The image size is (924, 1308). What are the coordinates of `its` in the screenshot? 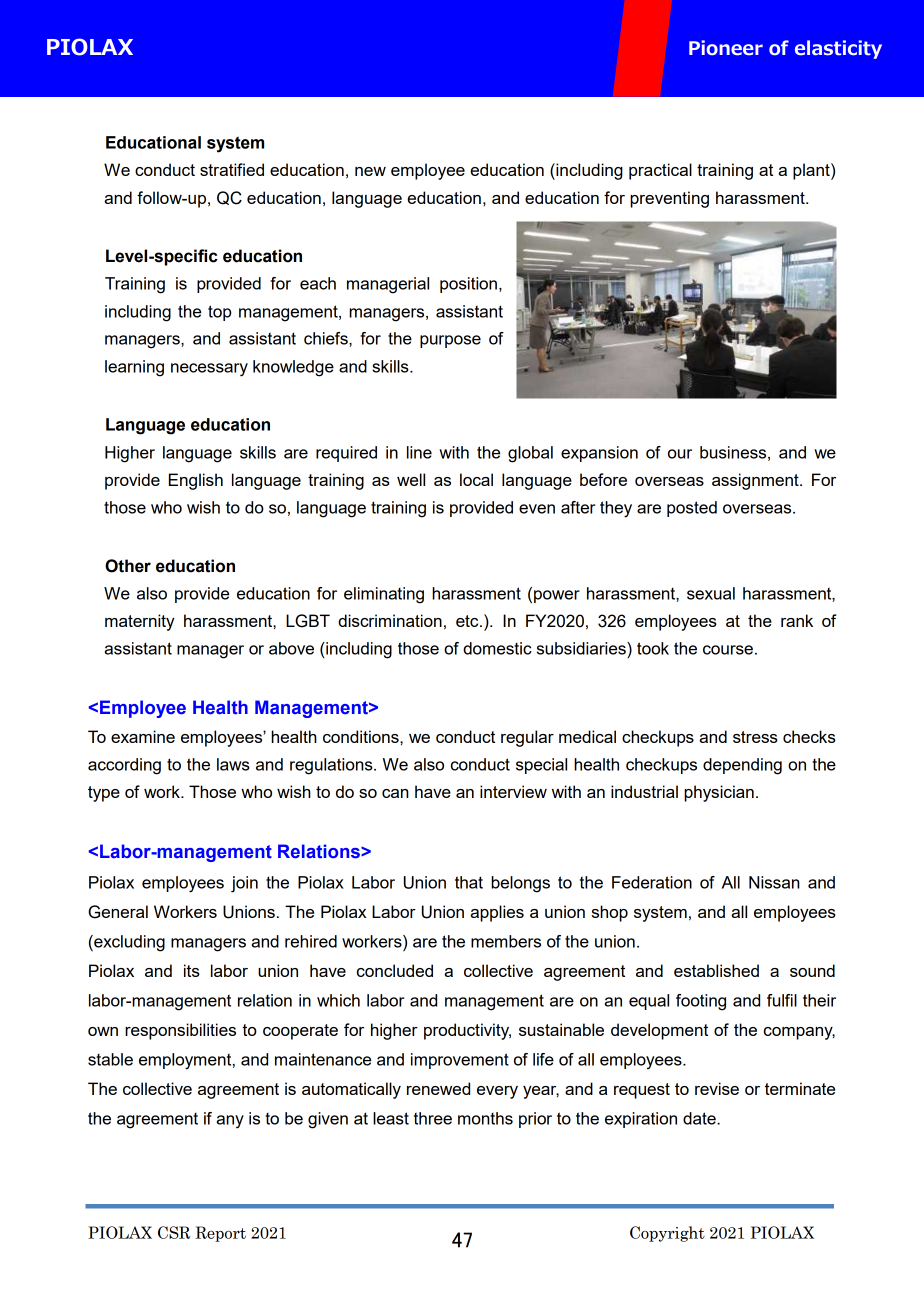 It's located at (192, 970).
